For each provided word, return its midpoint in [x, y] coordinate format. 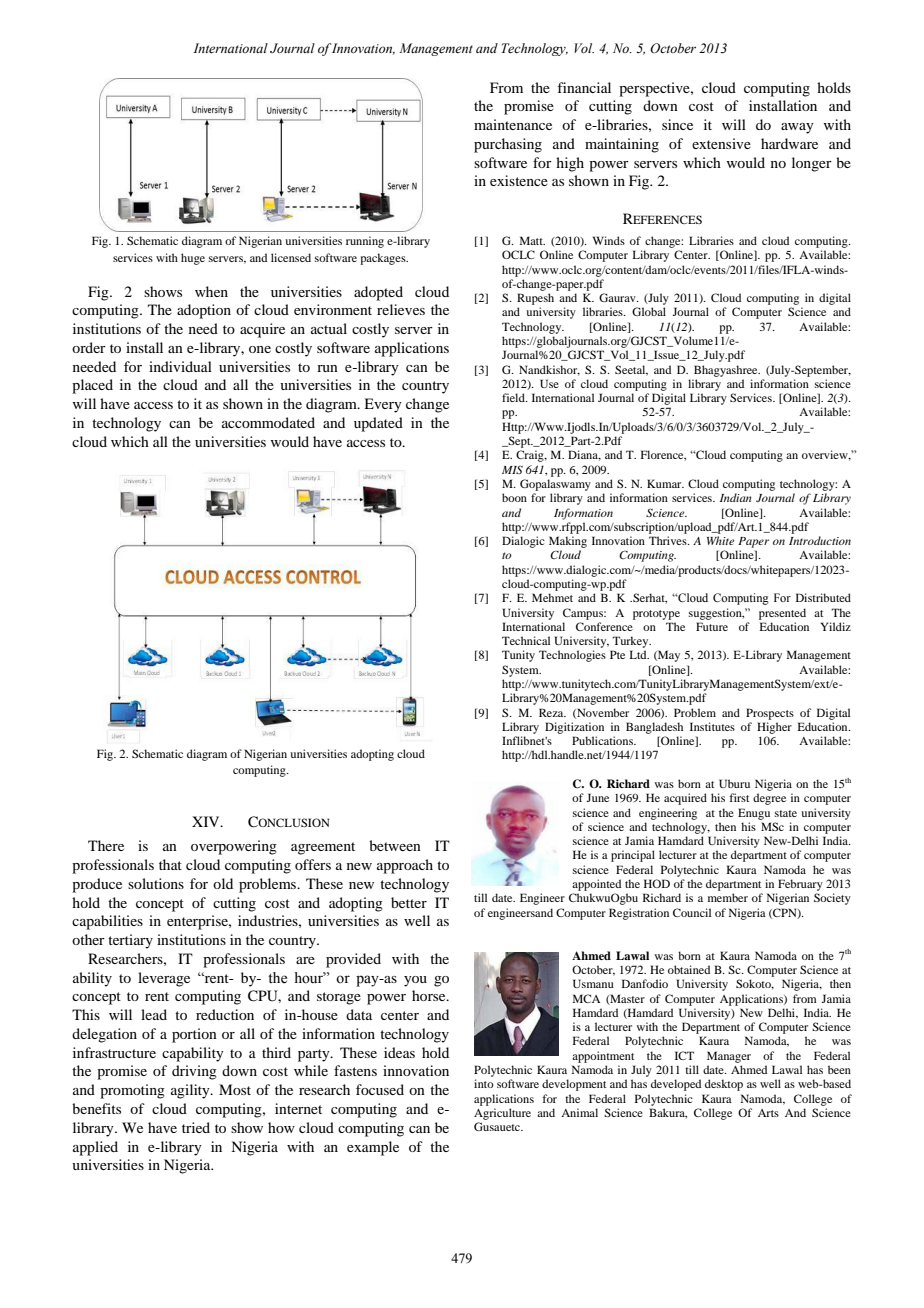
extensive [721, 143]
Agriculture [502, 1114]
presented [782, 614]
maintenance [513, 124]
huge [193, 259]
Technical [526, 640]
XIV [207, 821]
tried [196, 1127]
